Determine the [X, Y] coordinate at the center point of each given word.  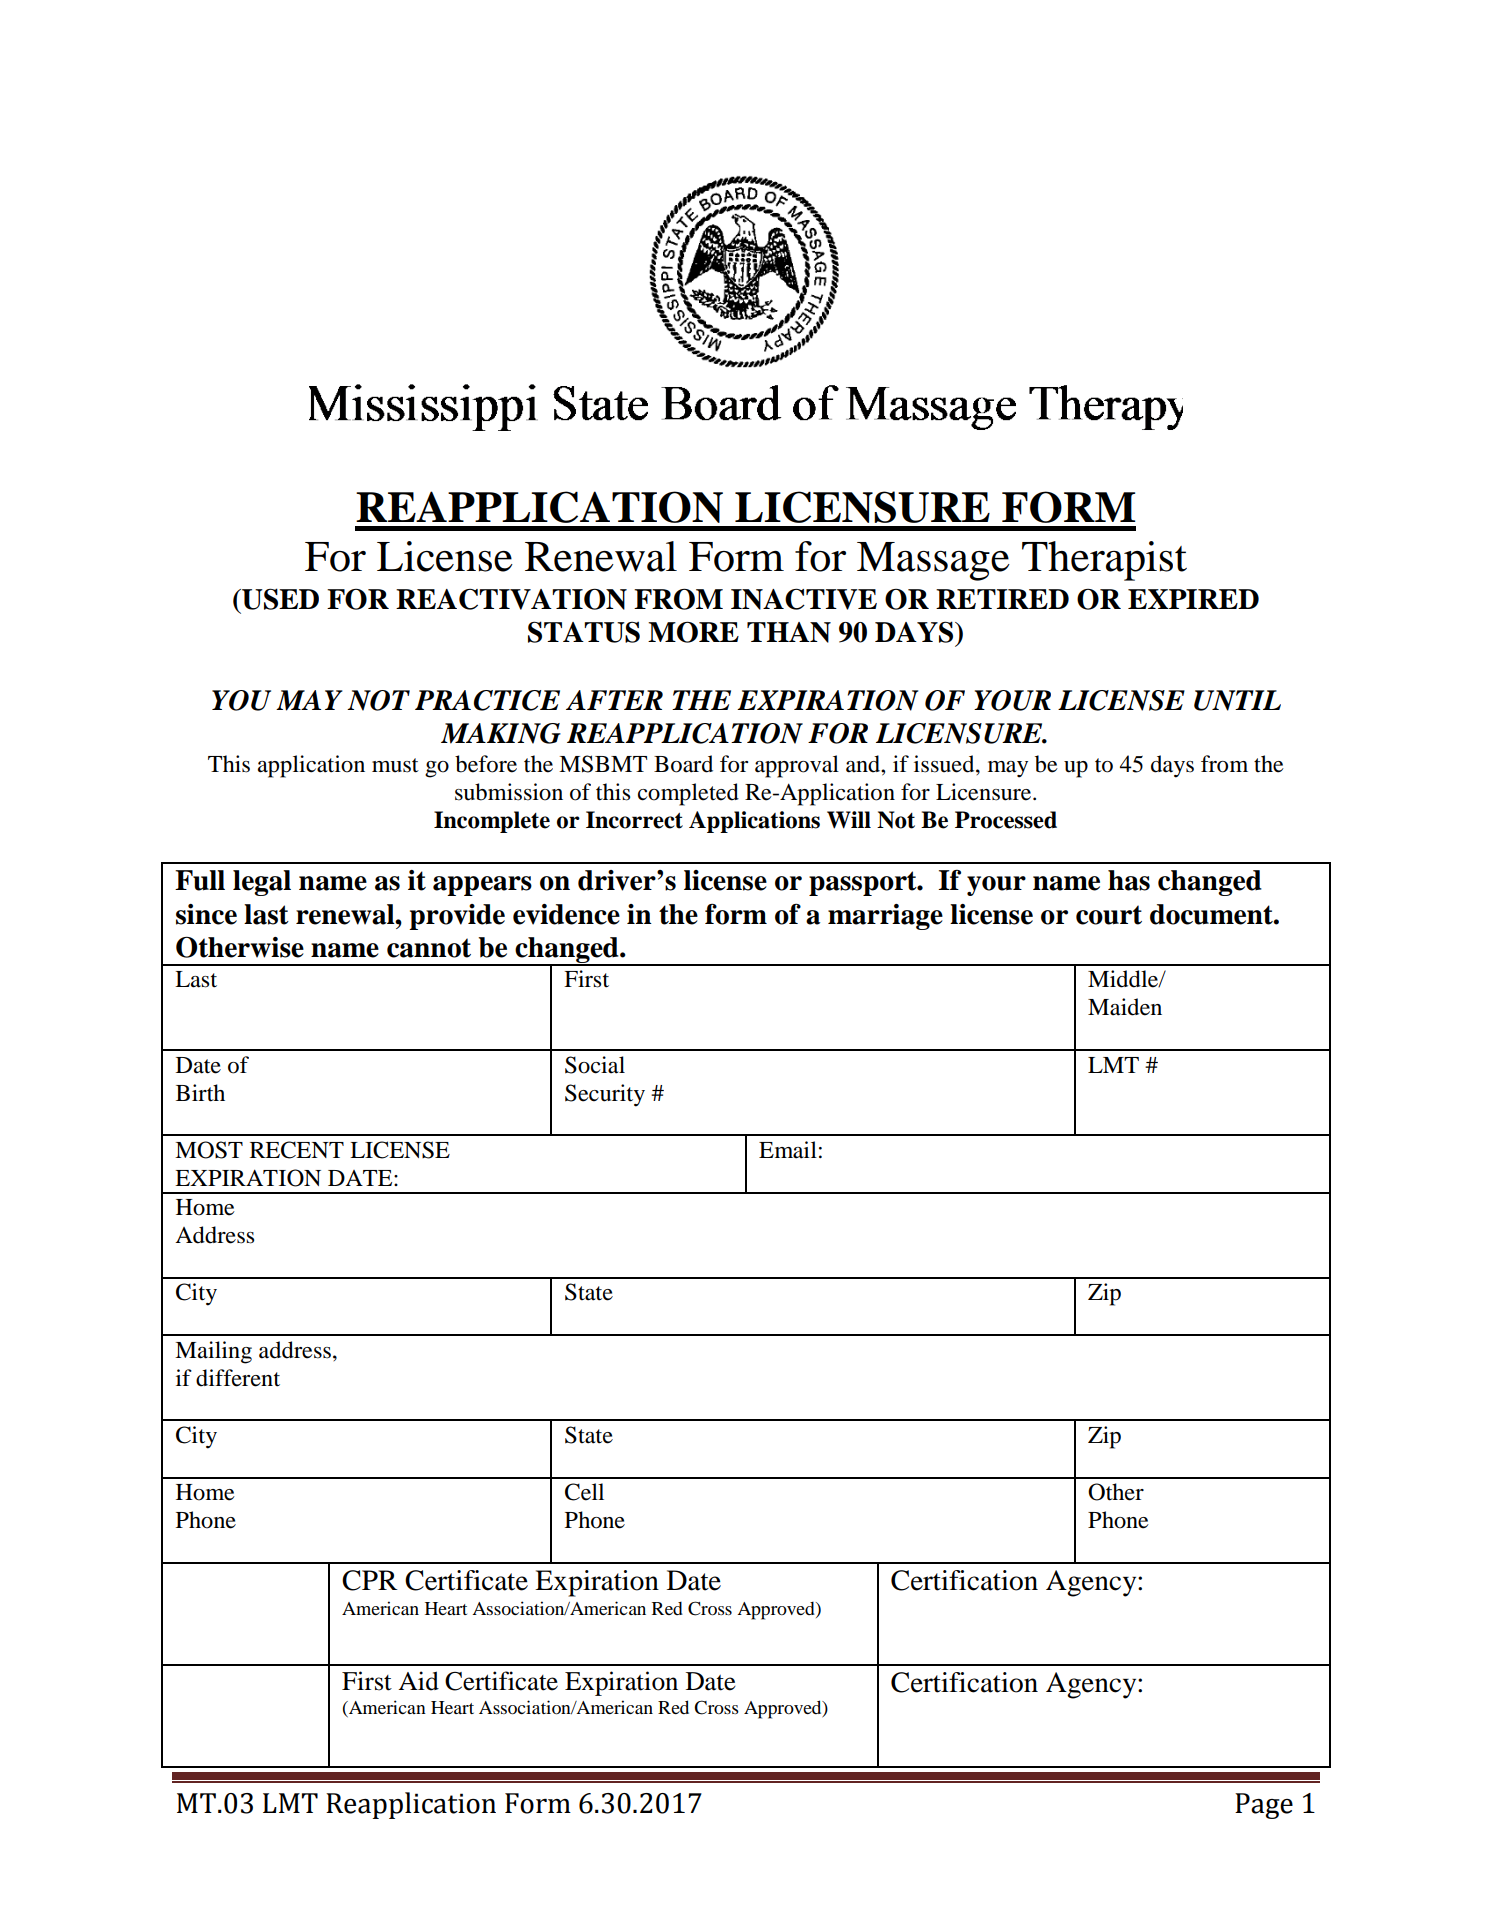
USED [279, 599]
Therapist [1104, 561]
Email [788, 1150]
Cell [584, 1492]
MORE [693, 632]
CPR [370, 1580]
